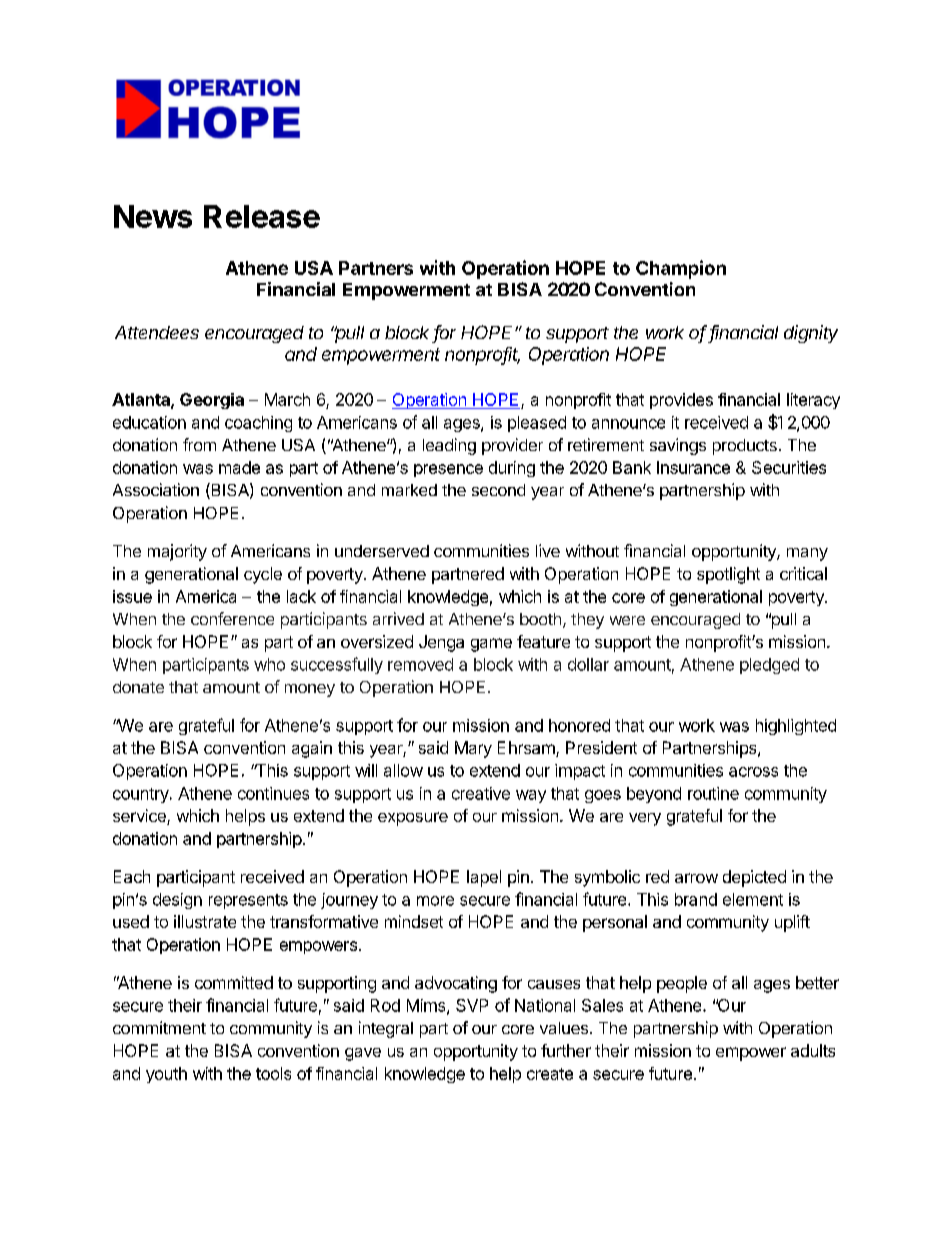 This screenshot has height=1233, width=952. What do you see at coordinates (248, 901) in the screenshot?
I see `represents` at bounding box center [248, 901].
